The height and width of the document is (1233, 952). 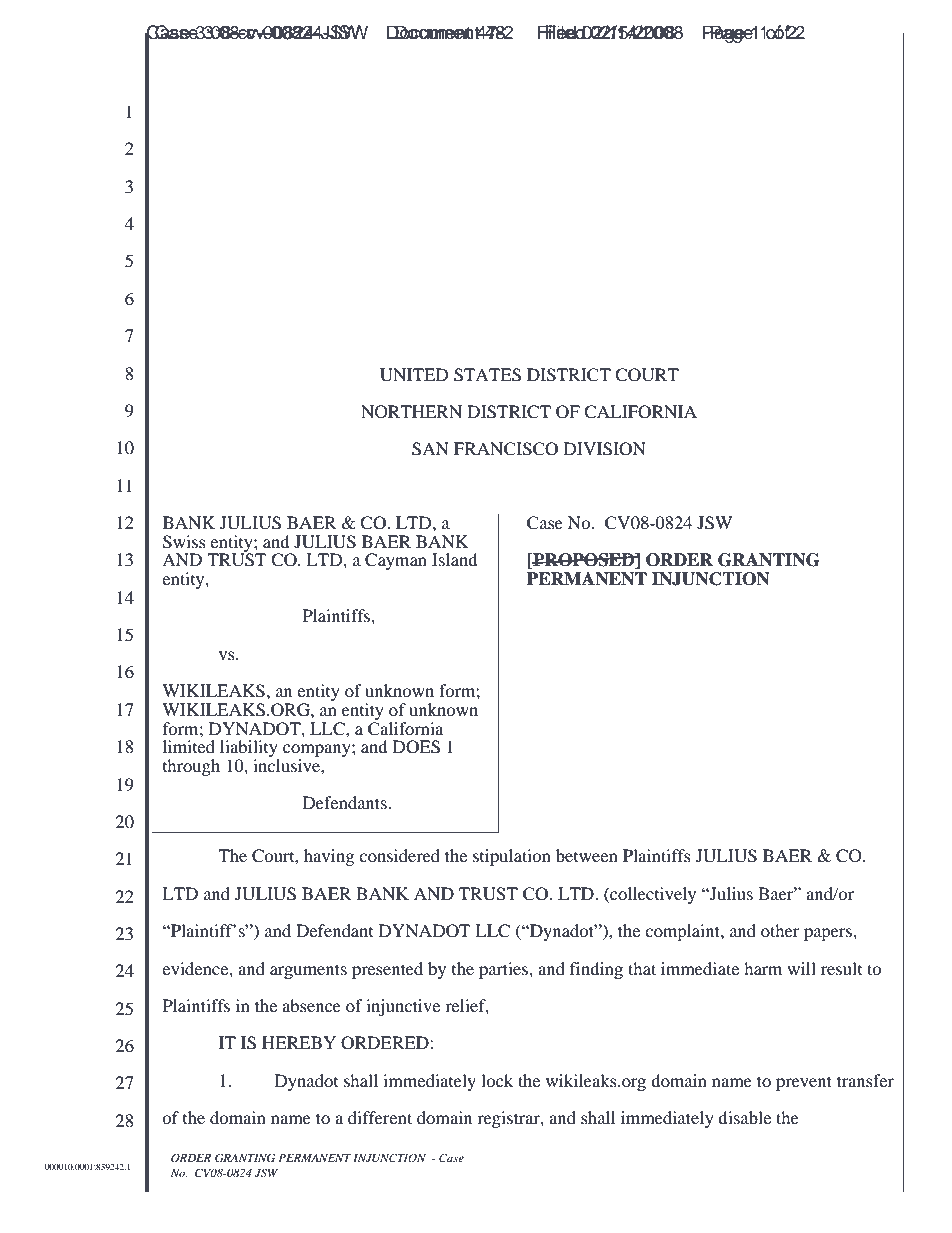 I want to click on between, so click(x=587, y=855).
